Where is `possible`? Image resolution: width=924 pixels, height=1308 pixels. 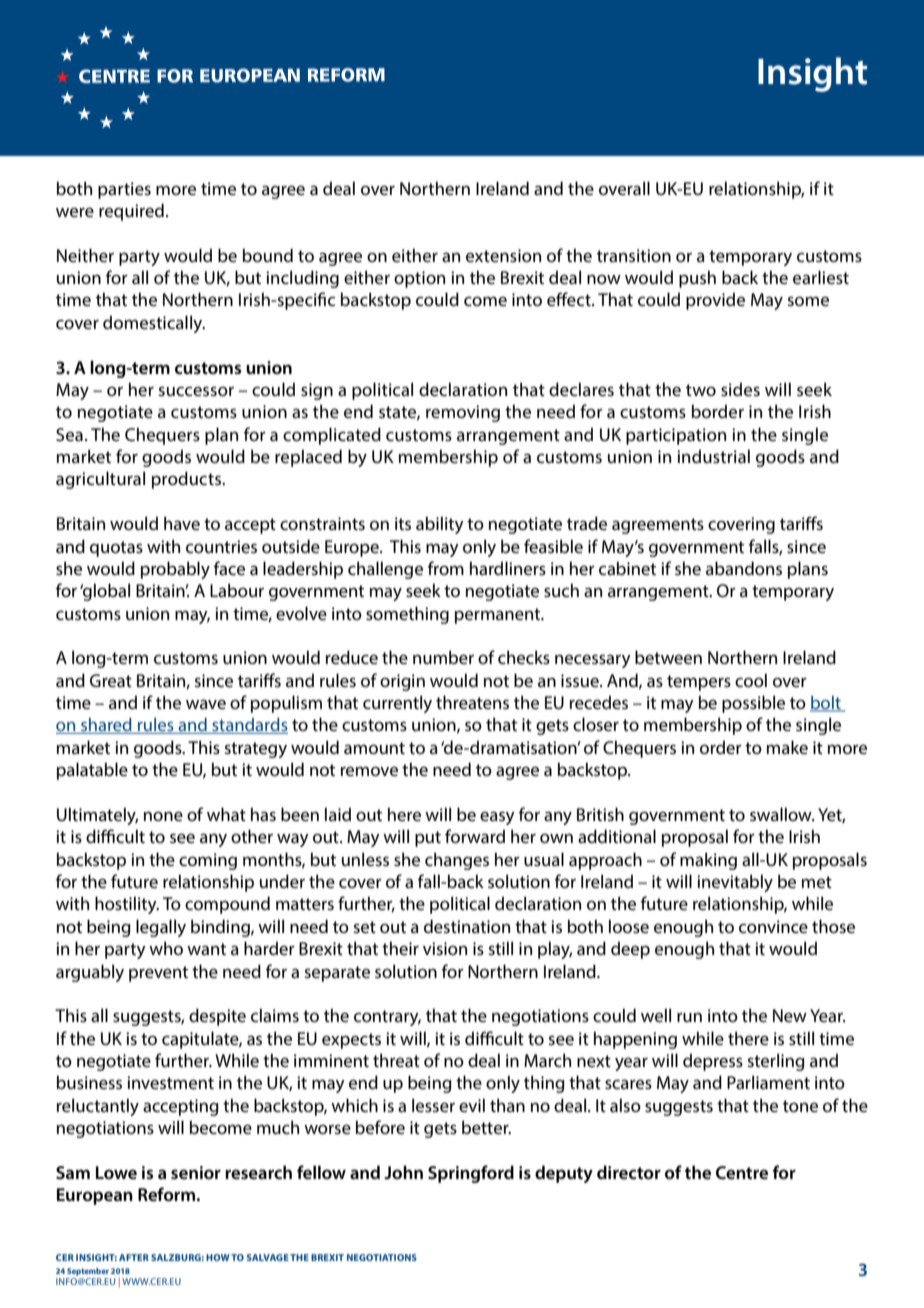
possible is located at coordinates (753, 704).
